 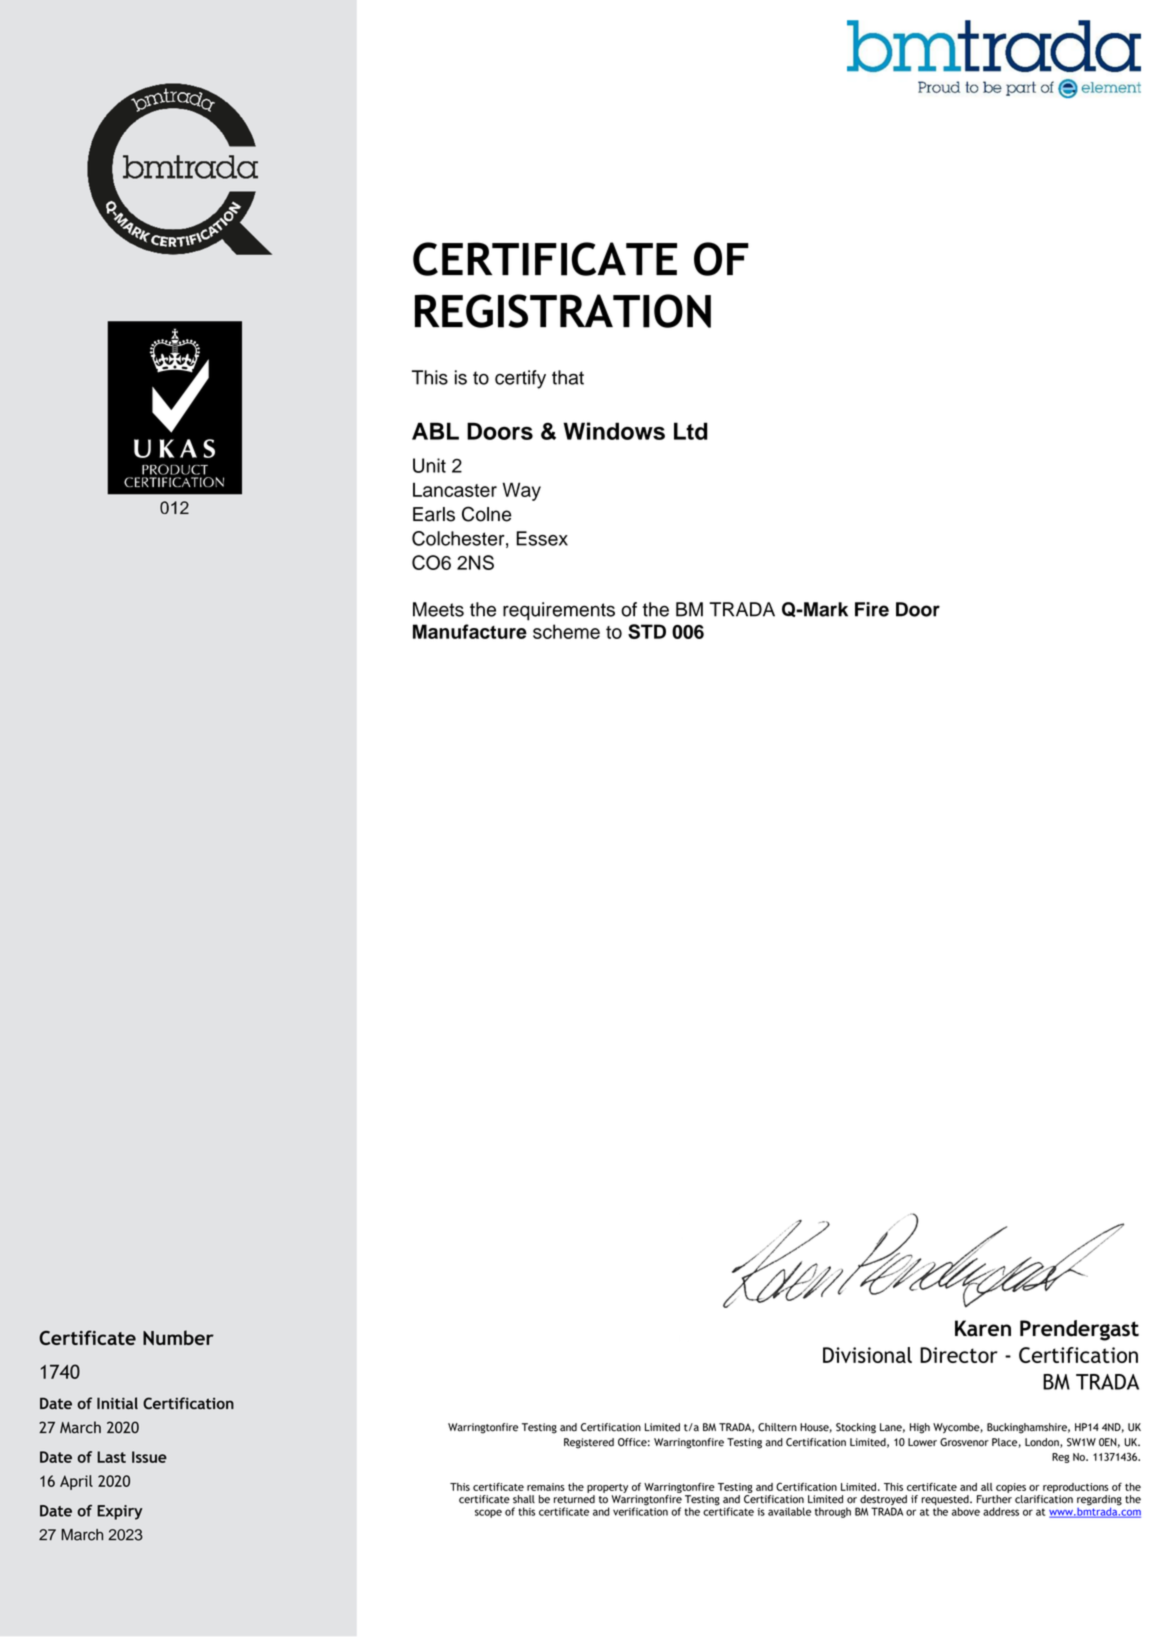 I want to click on Manufacture, so click(x=470, y=631).
